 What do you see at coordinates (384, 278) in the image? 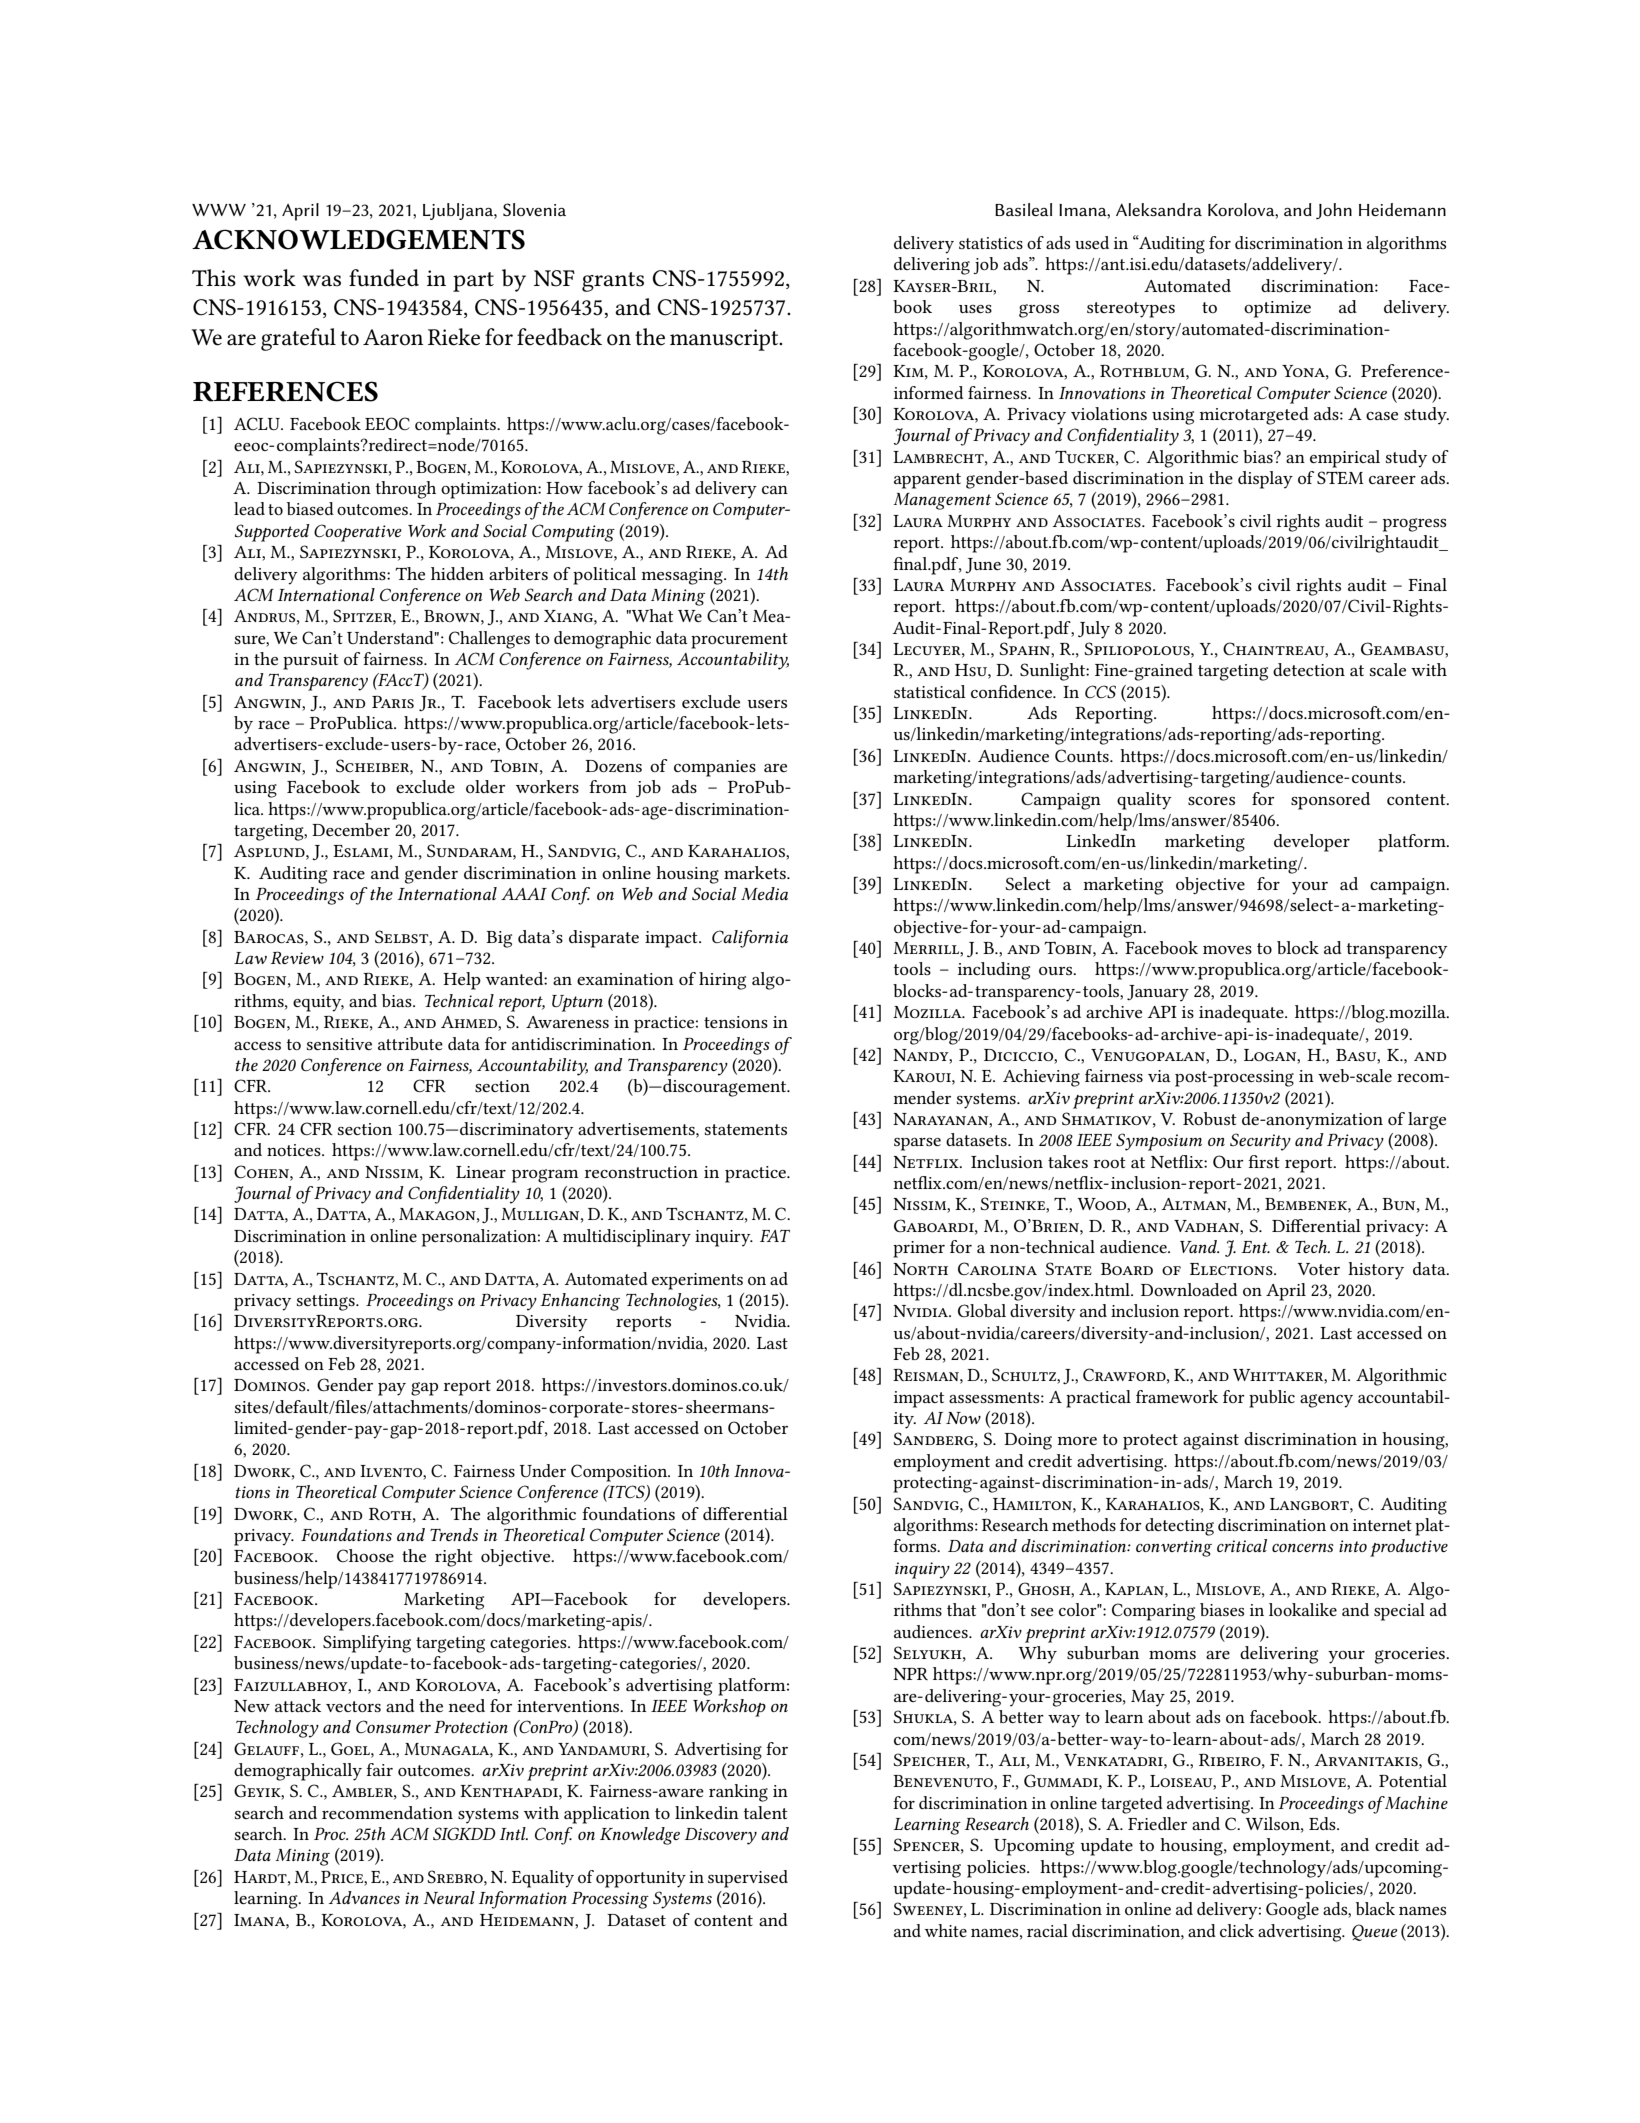
I see `funded` at bounding box center [384, 278].
